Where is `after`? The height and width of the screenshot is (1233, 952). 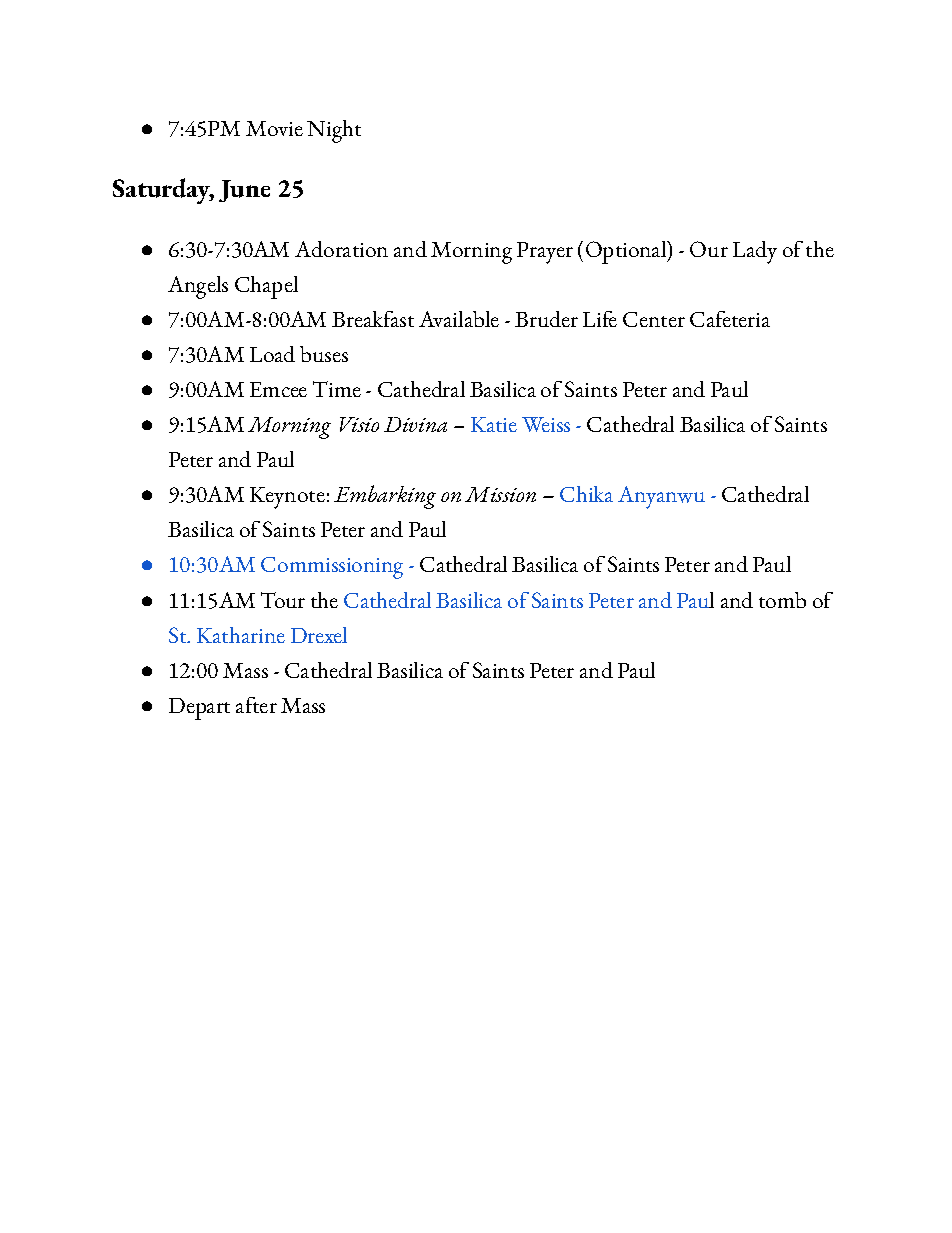
after is located at coordinates (256, 705).
